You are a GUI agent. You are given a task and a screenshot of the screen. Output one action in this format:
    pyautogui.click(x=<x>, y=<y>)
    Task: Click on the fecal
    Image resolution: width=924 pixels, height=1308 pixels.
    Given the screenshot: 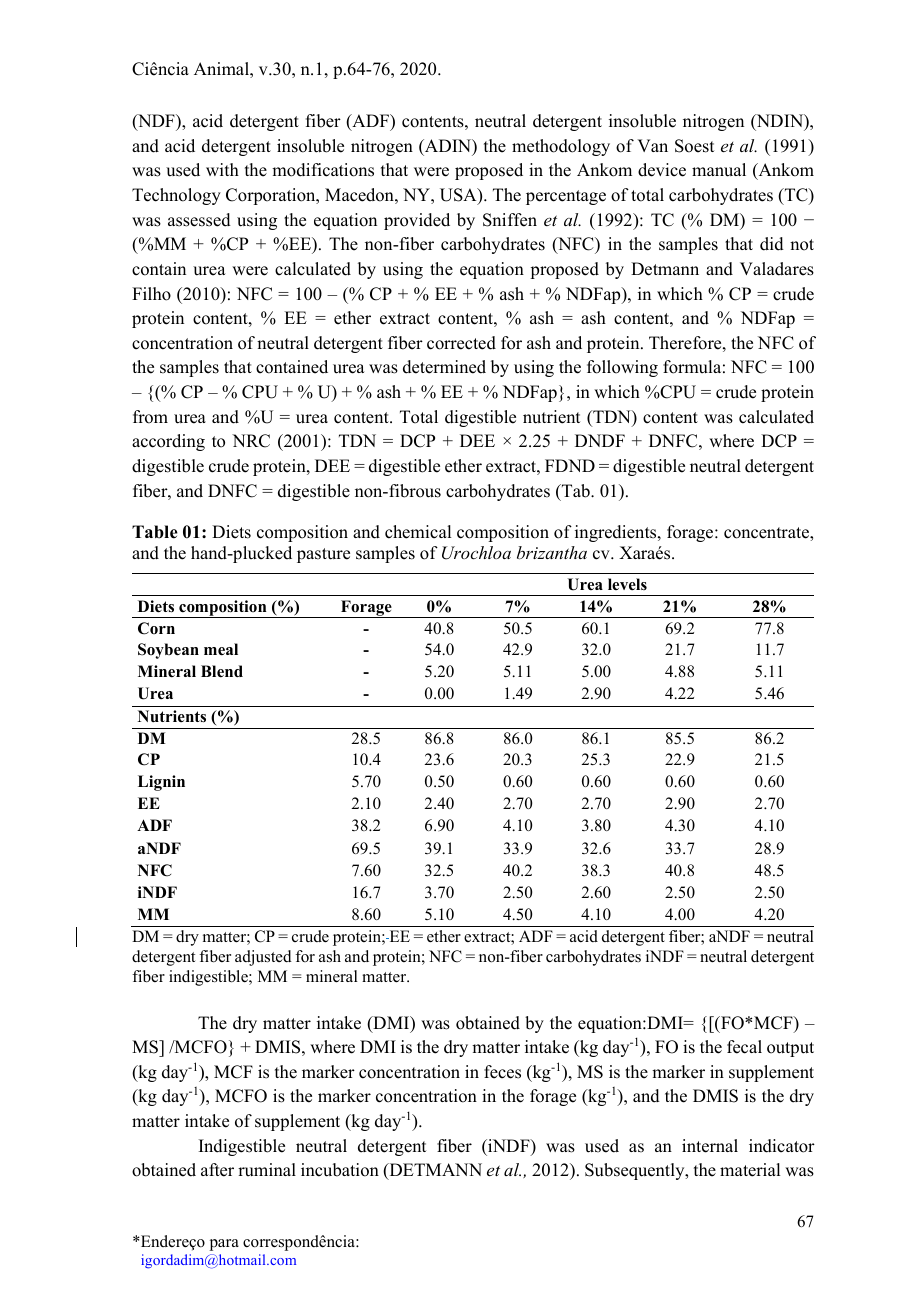 What is the action you would take?
    pyautogui.click(x=744, y=1047)
